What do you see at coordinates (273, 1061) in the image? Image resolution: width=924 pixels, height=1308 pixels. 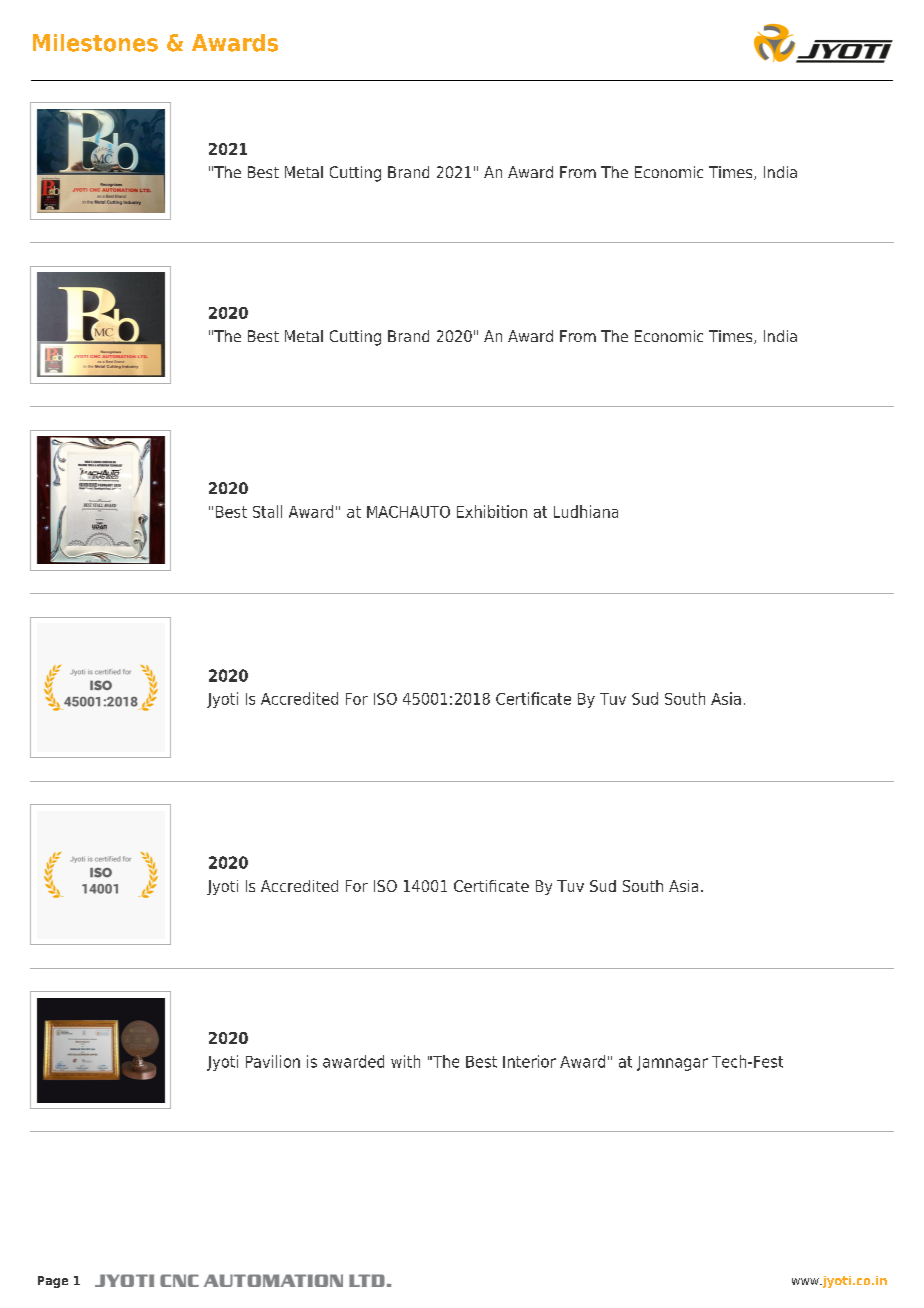 I see `Pavilion` at bounding box center [273, 1061].
